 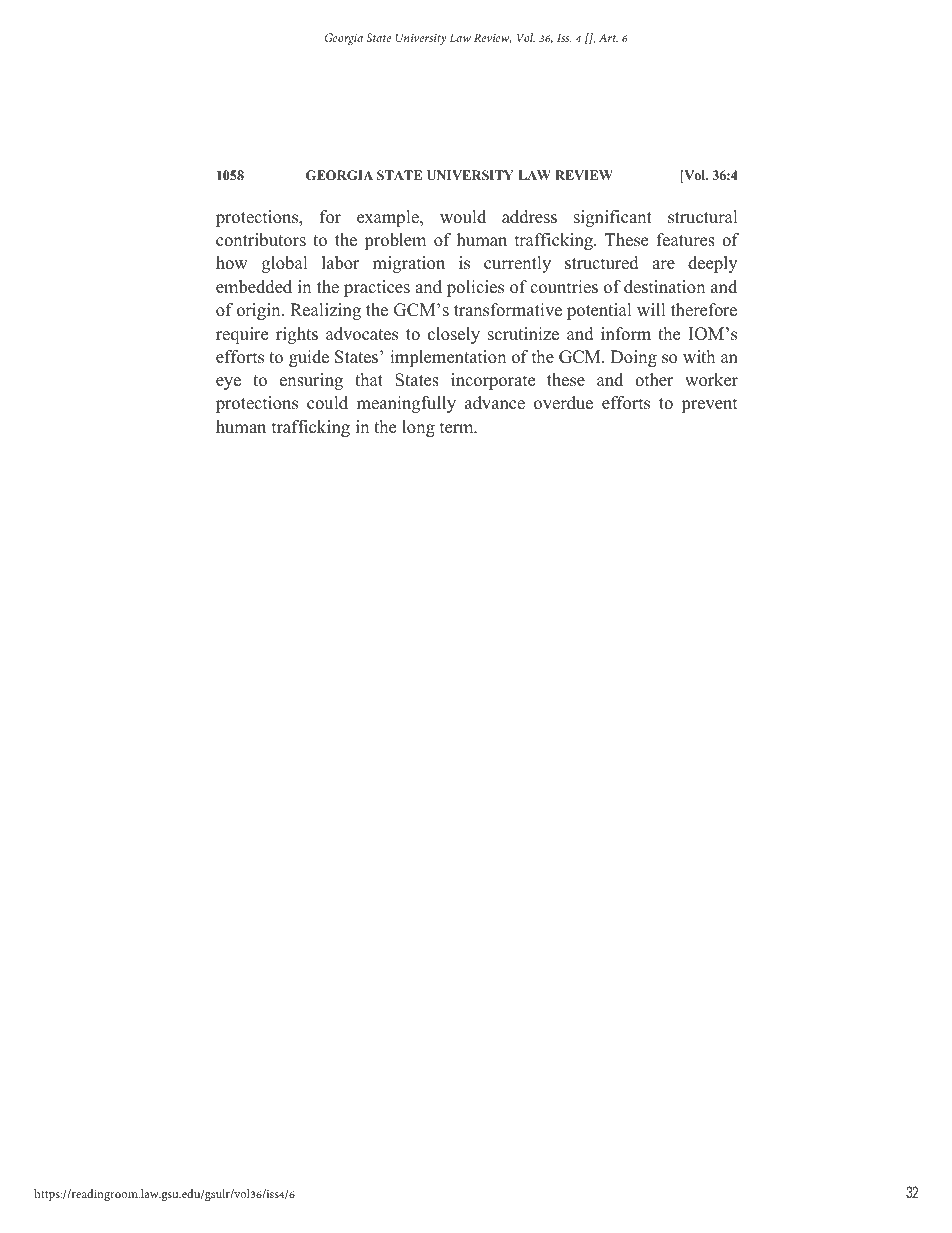 I want to click on example, so click(x=389, y=218).
